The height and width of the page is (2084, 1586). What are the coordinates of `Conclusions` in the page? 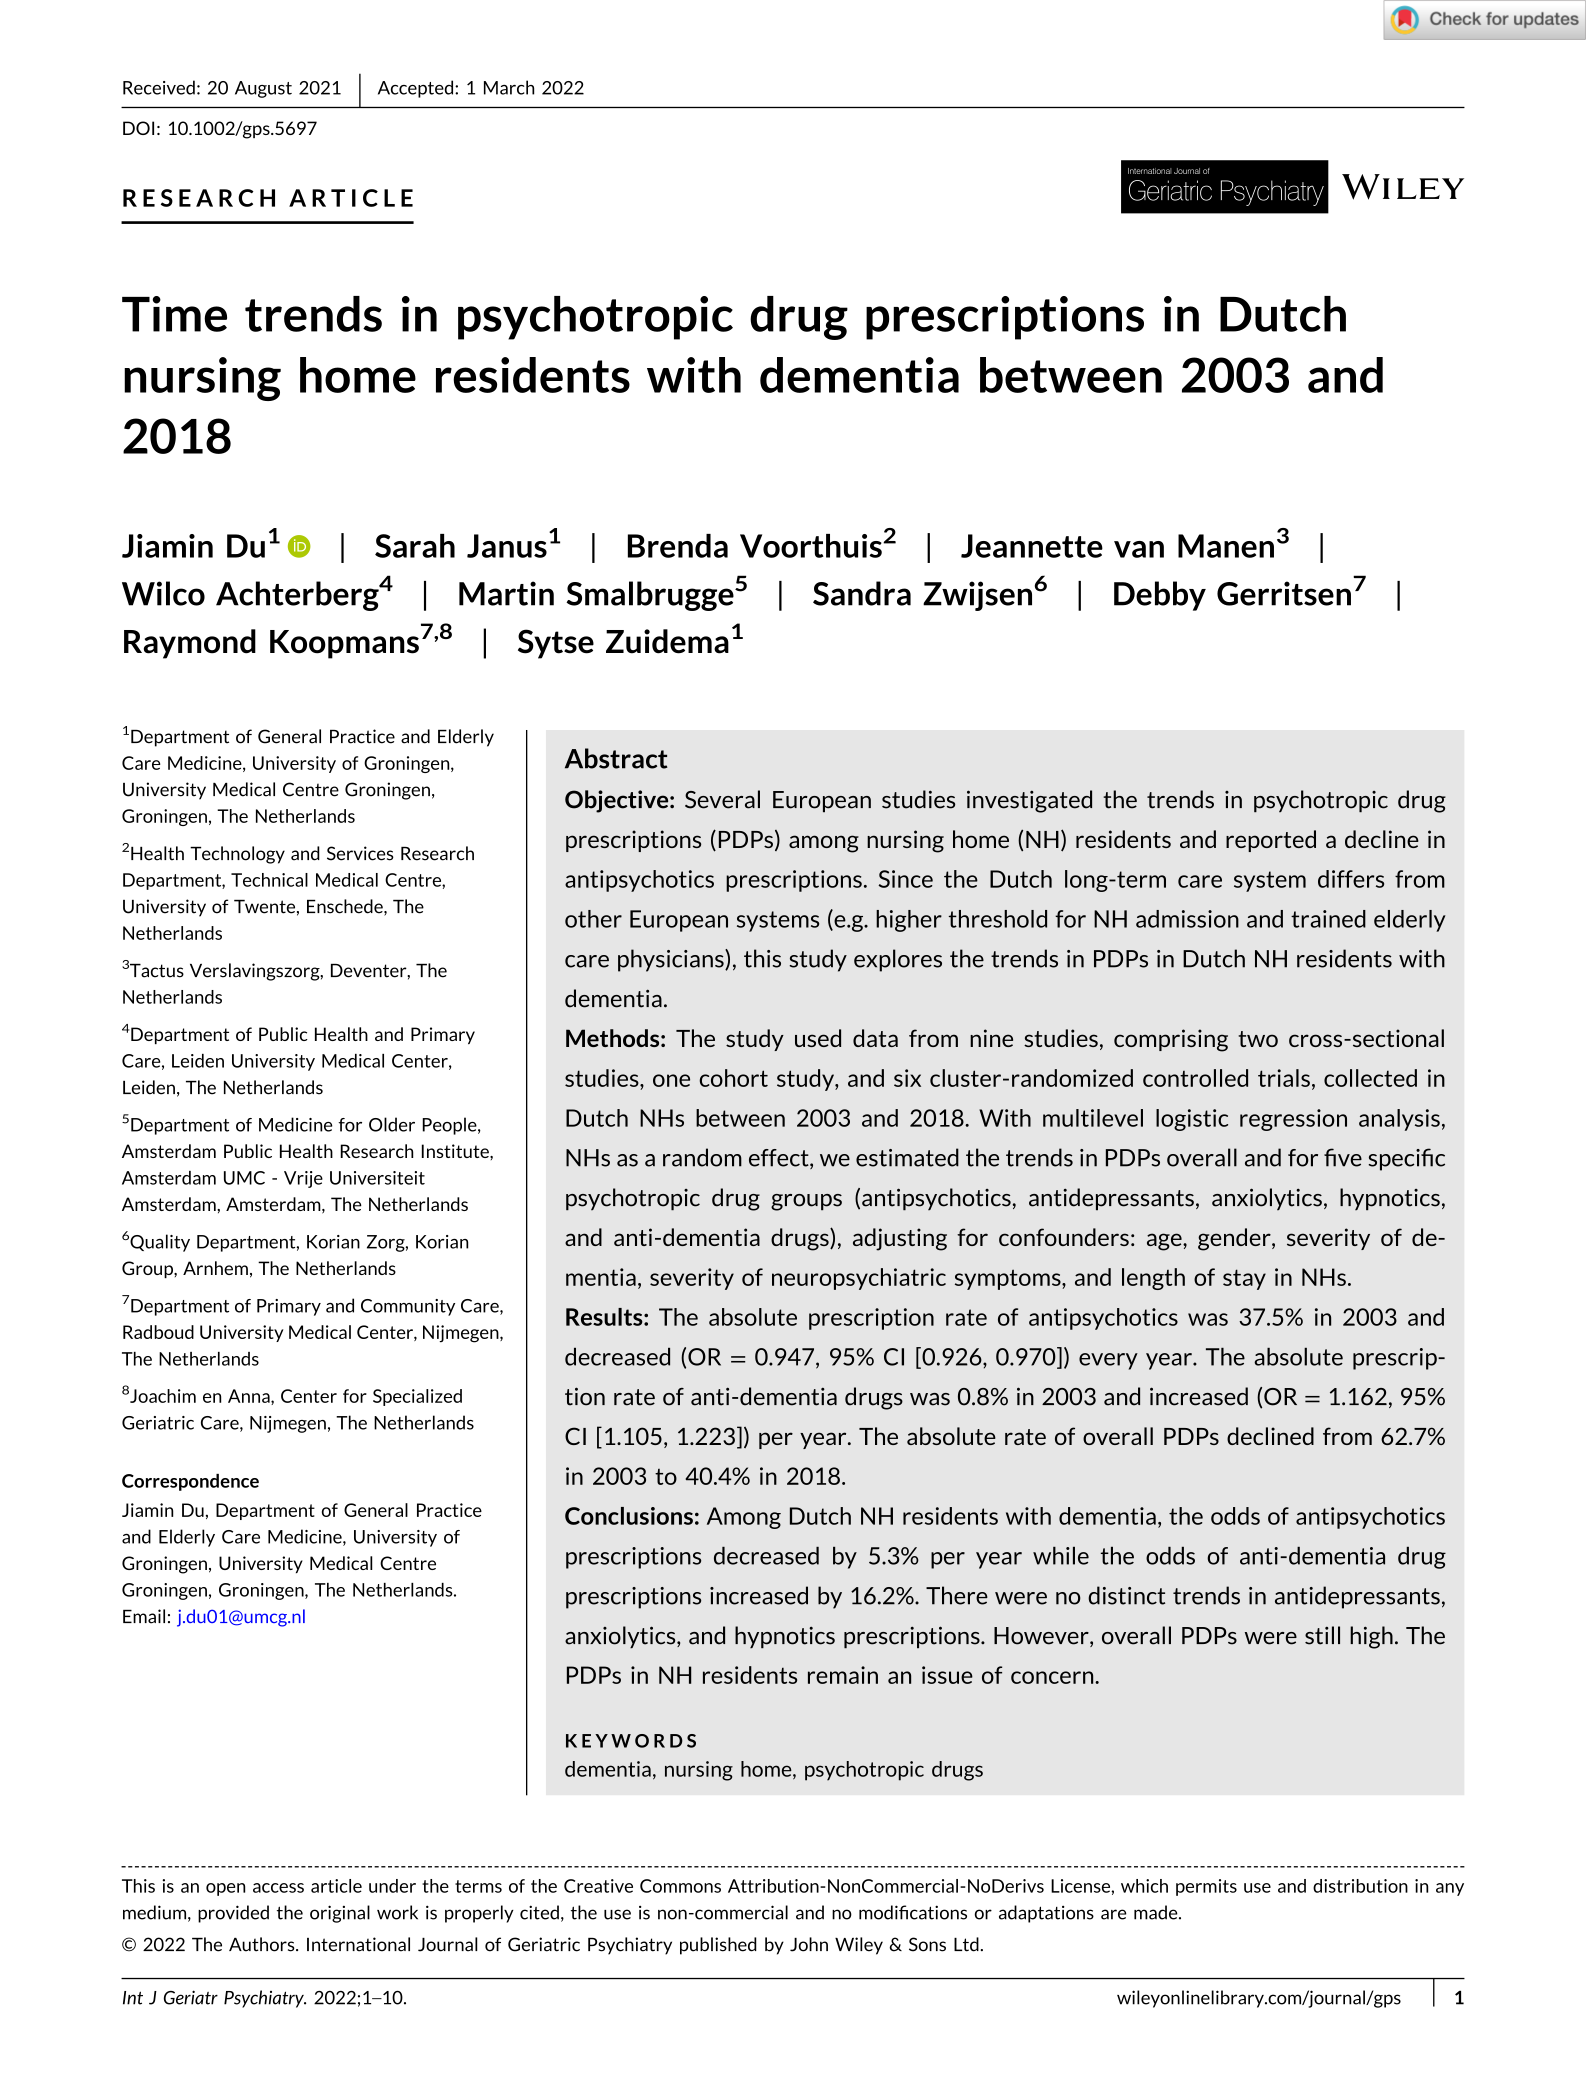 It's located at (629, 1516).
